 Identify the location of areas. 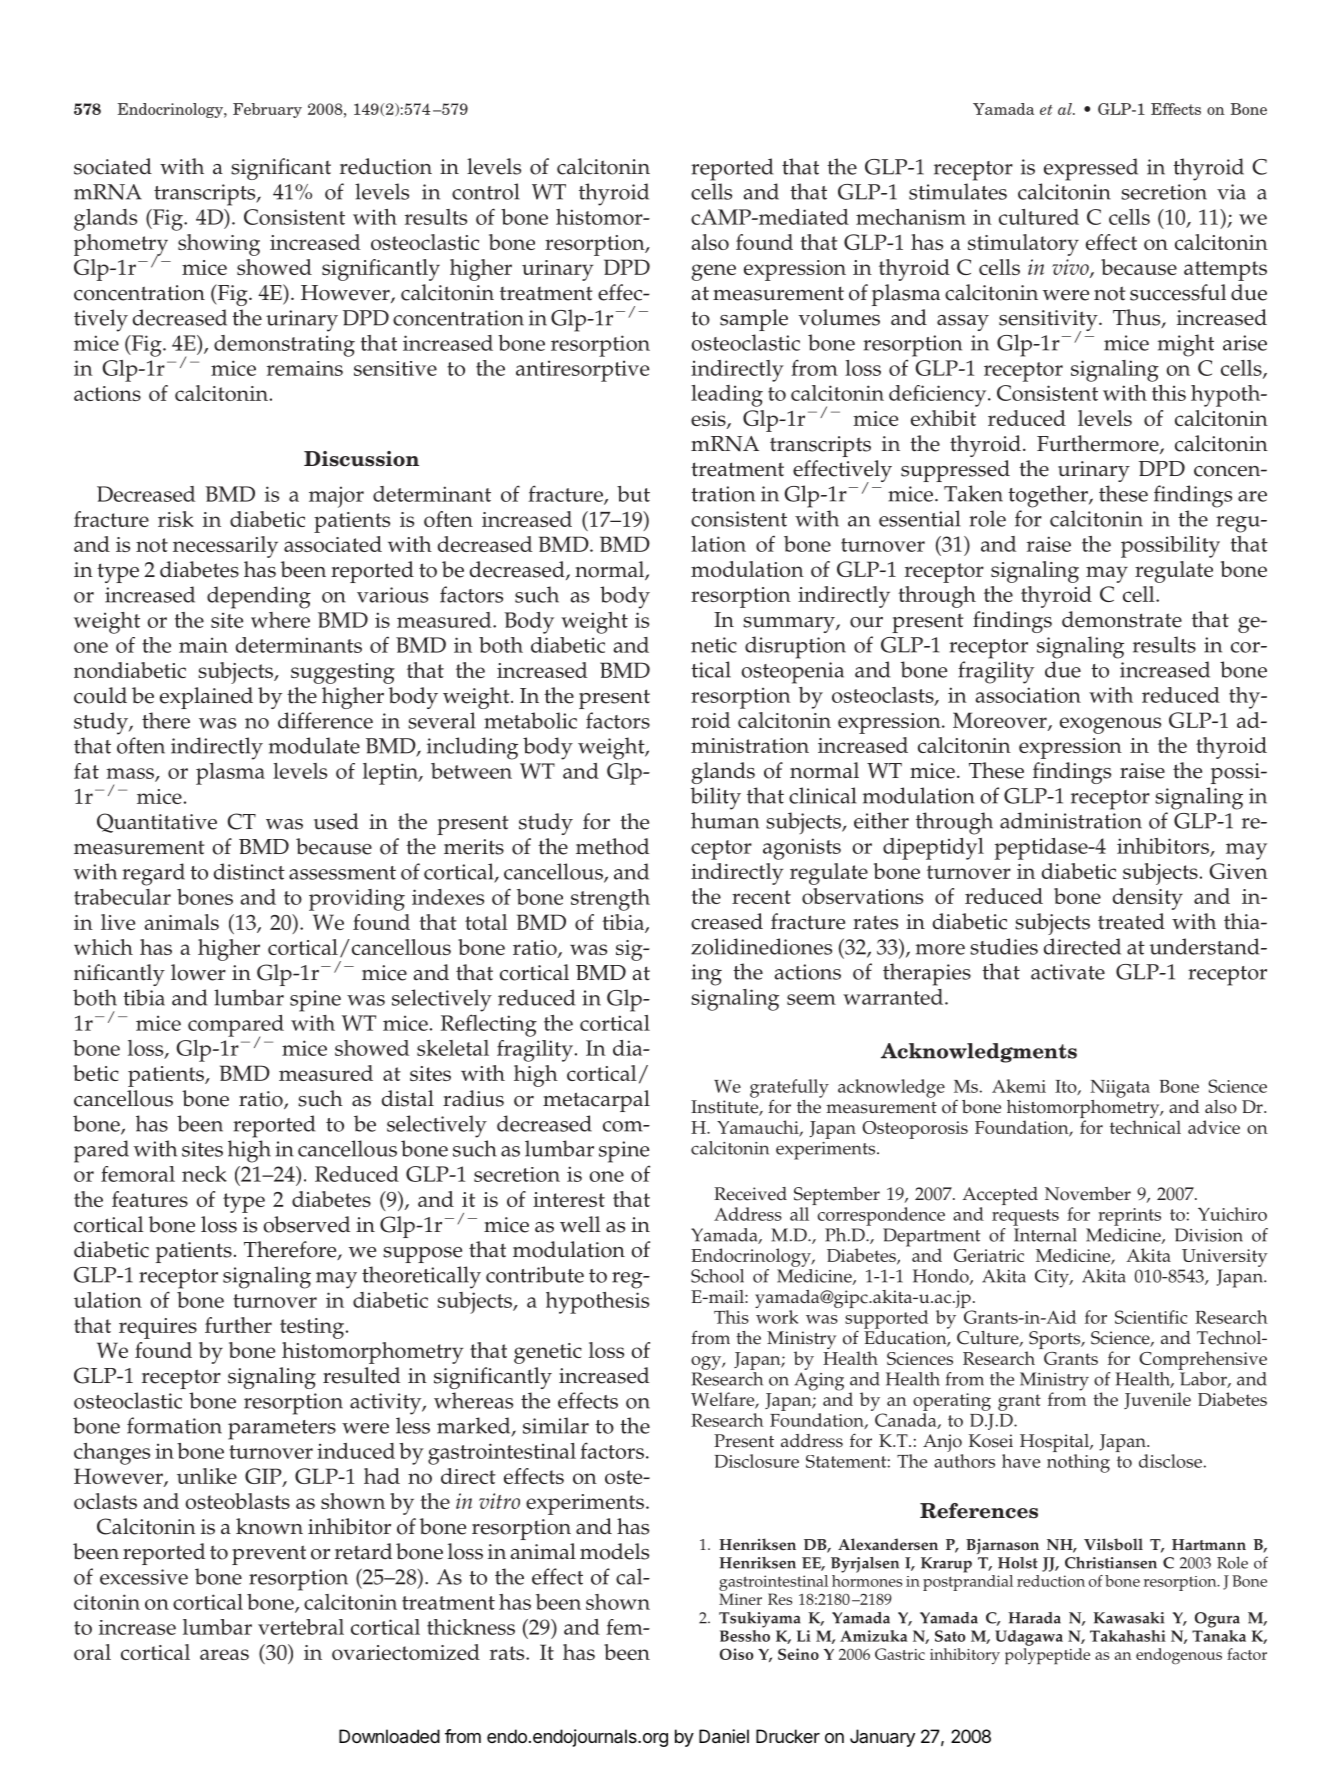
(224, 1654).
